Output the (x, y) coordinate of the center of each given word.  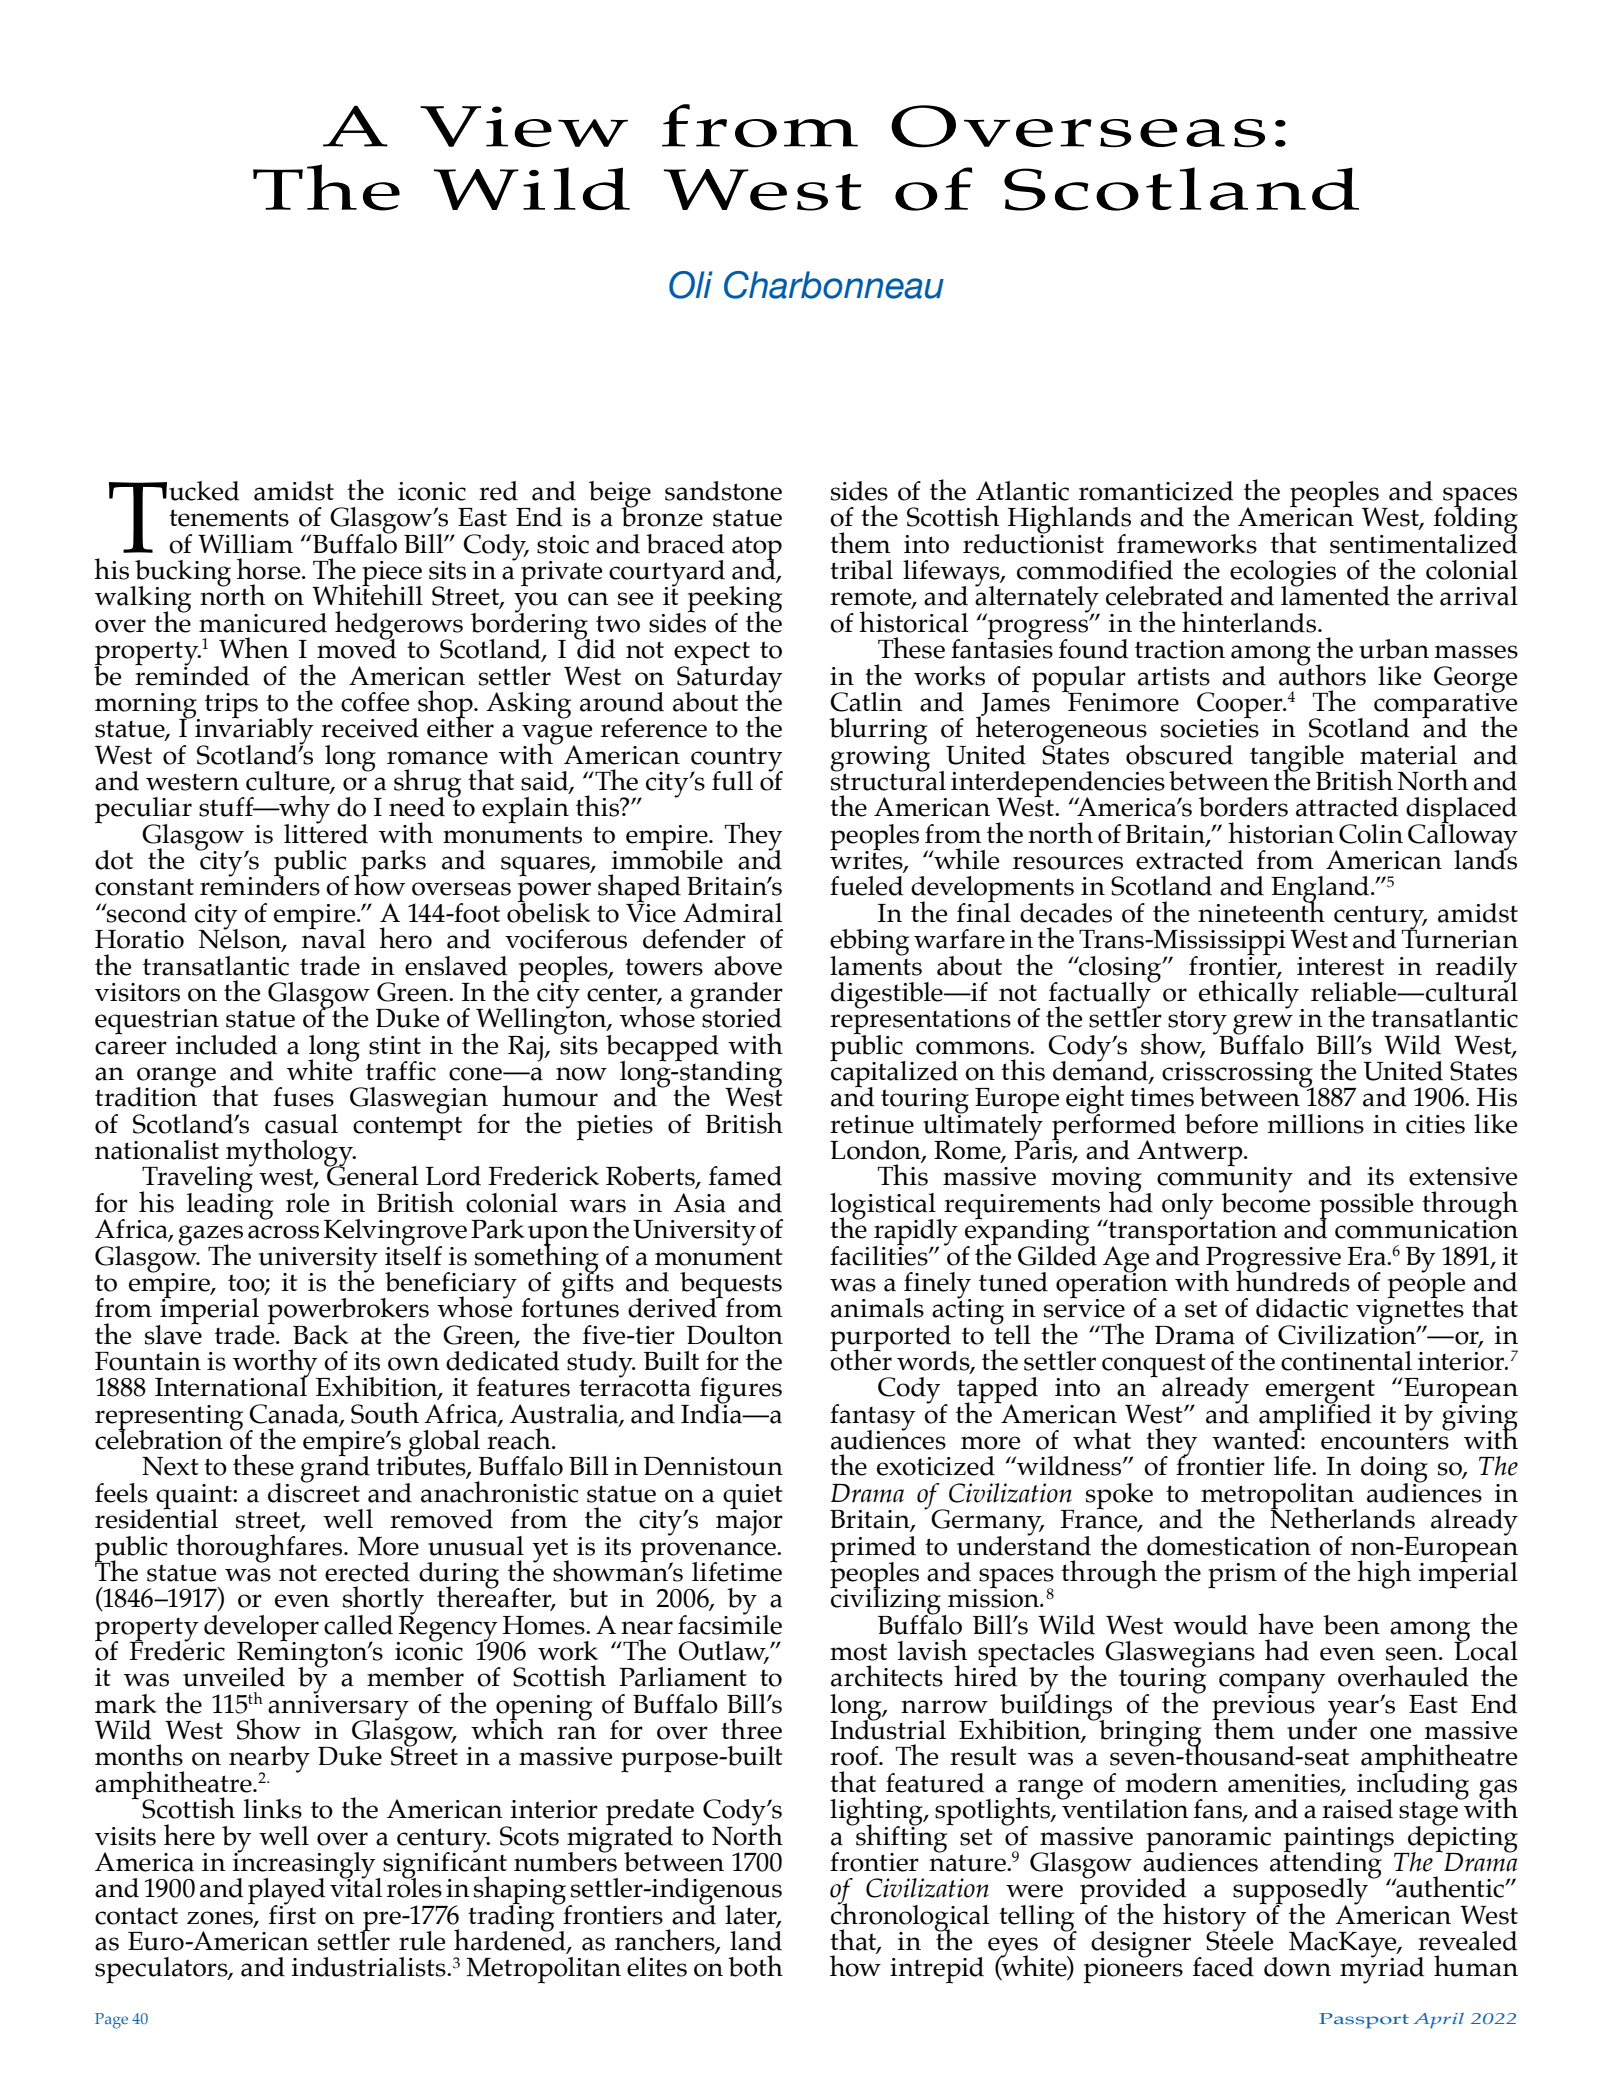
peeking (735, 600)
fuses (303, 1097)
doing (1394, 1470)
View (524, 126)
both (755, 1966)
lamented (1335, 595)
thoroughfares (260, 1548)
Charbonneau (834, 285)
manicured (263, 623)
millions (1315, 1124)
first (292, 1913)
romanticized (1156, 491)
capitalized (894, 1074)
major (749, 1522)
